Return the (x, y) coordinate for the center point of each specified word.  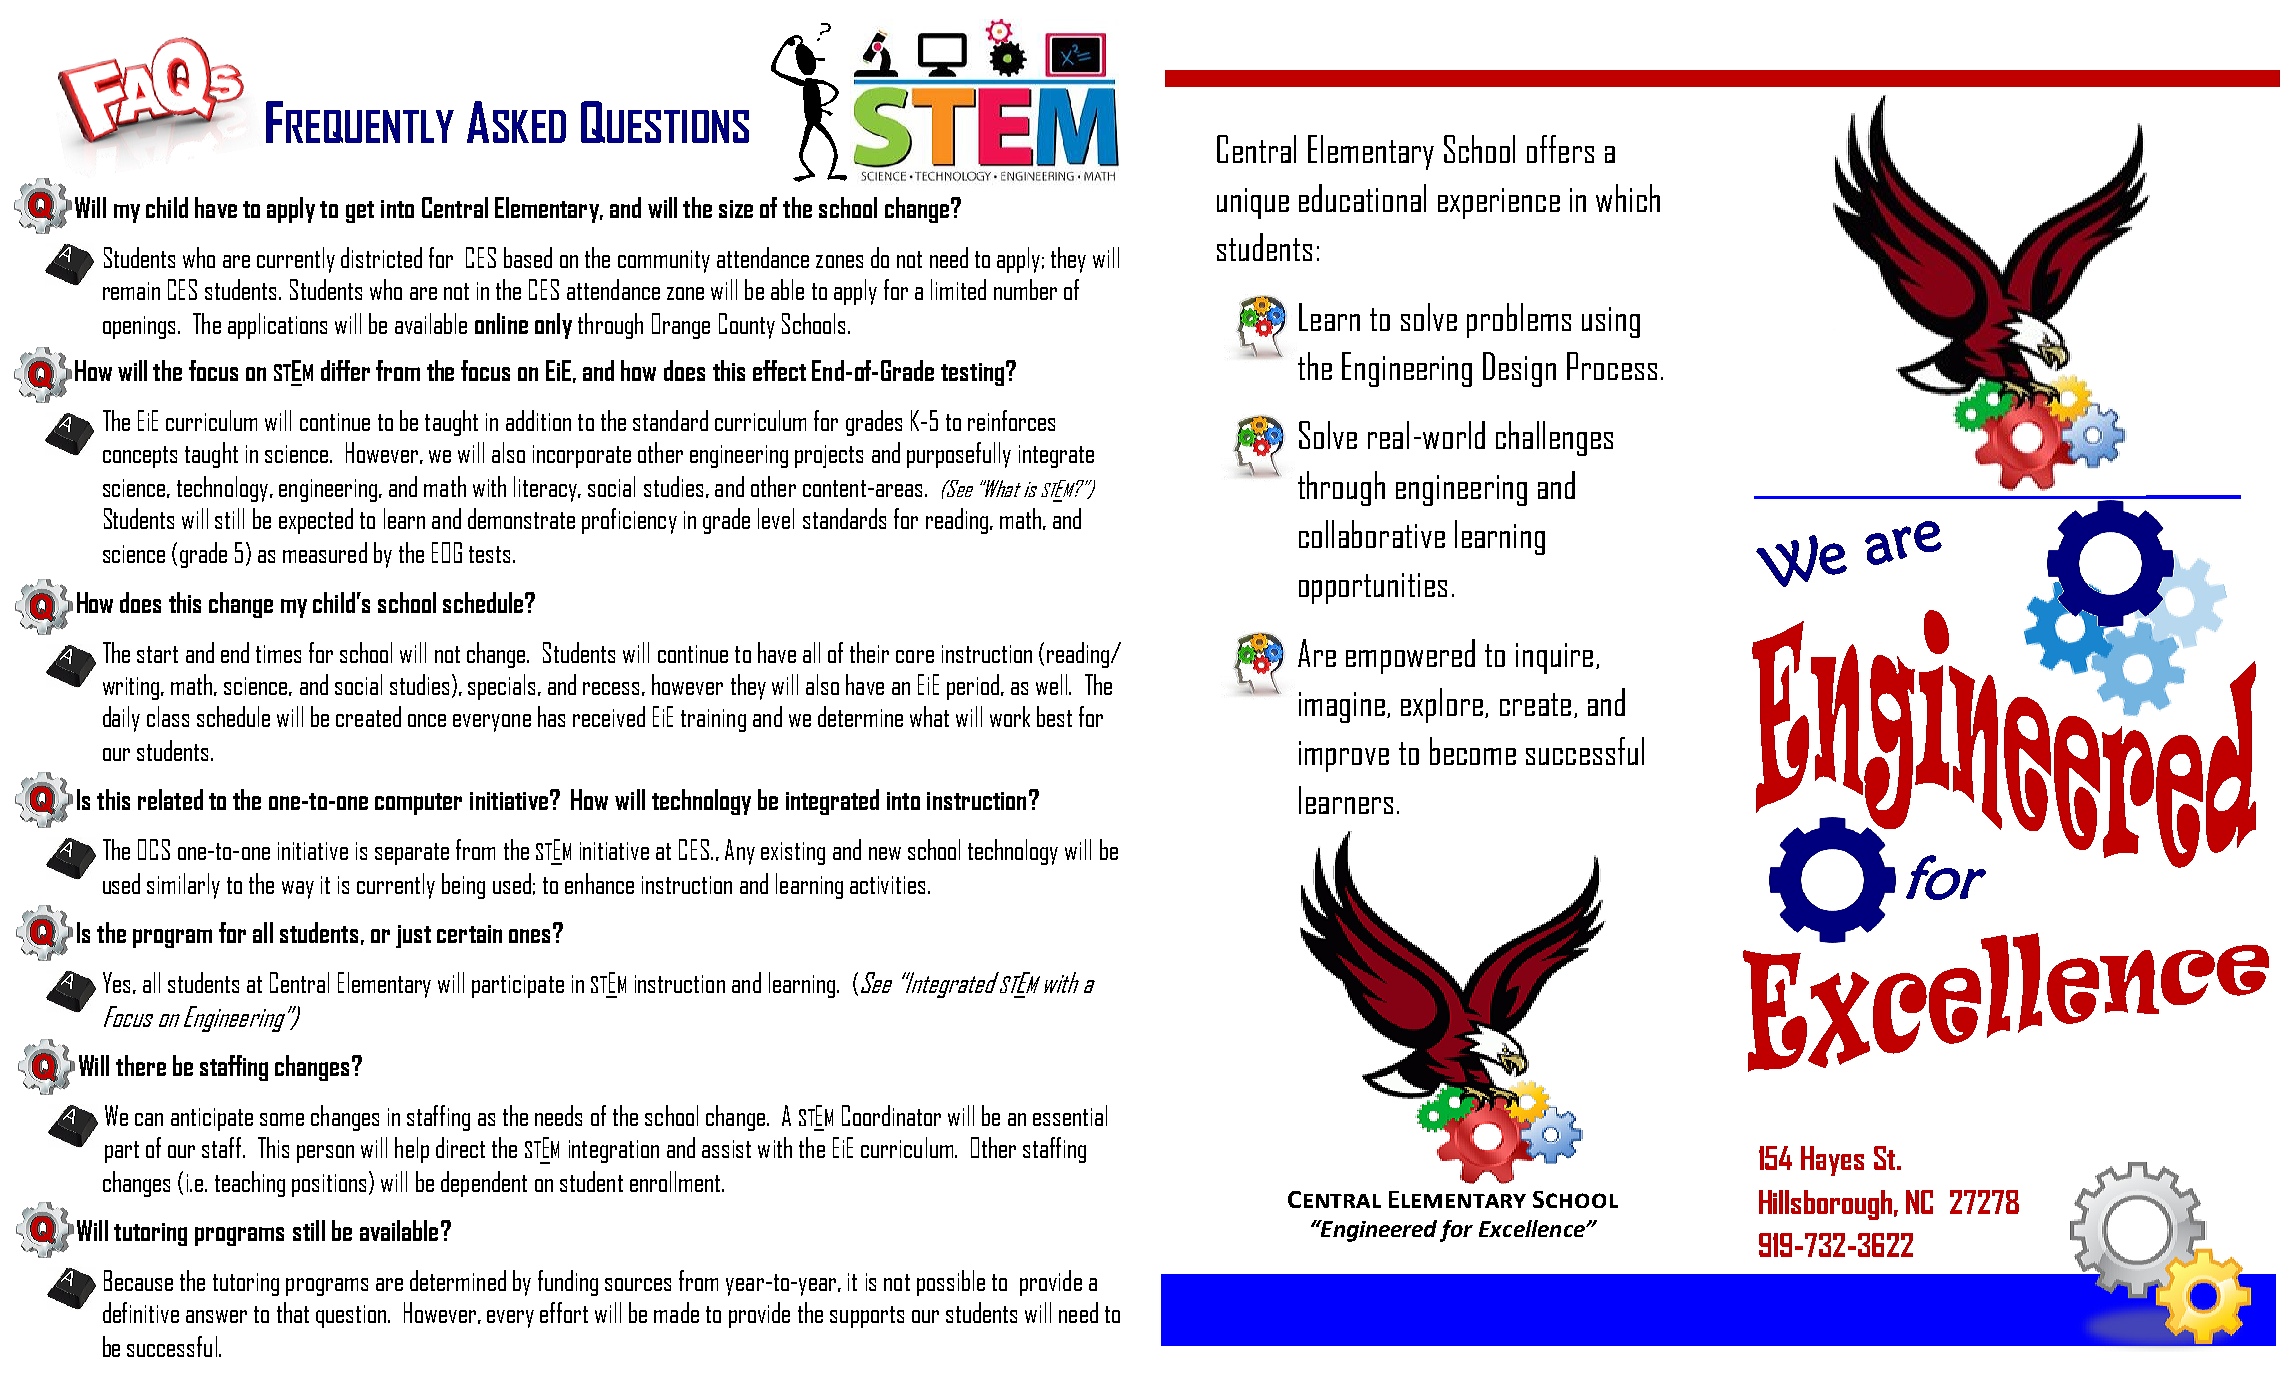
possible (951, 1283)
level (776, 518)
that (293, 1312)
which (1628, 198)
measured (325, 552)
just (413, 936)
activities (887, 885)
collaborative (1372, 534)
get (360, 212)
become (1473, 751)
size (736, 209)
